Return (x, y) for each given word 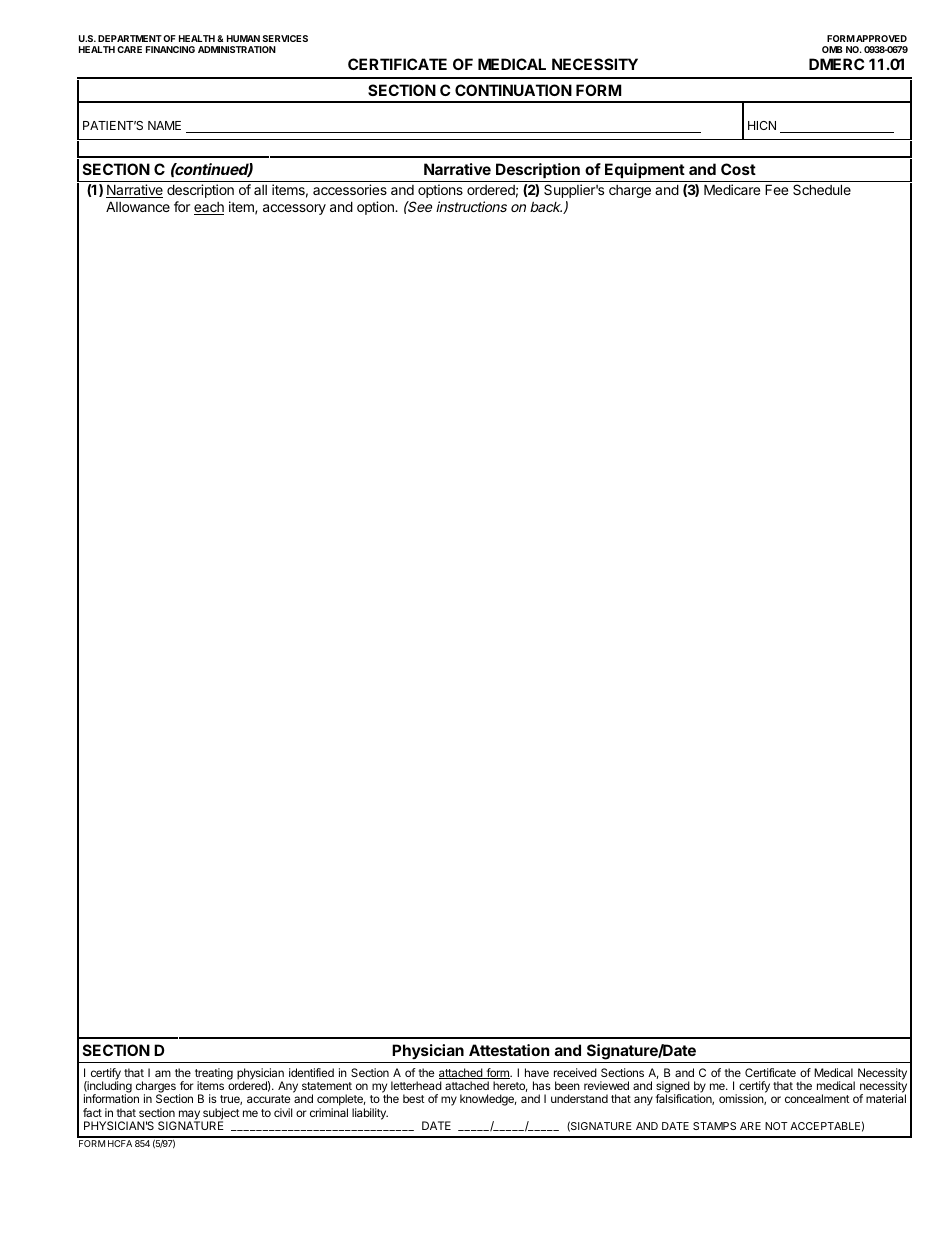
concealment (817, 1098)
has (542, 1085)
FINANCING (170, 49)
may (190, 1116)
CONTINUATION (513, 90)
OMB (832, 49)
